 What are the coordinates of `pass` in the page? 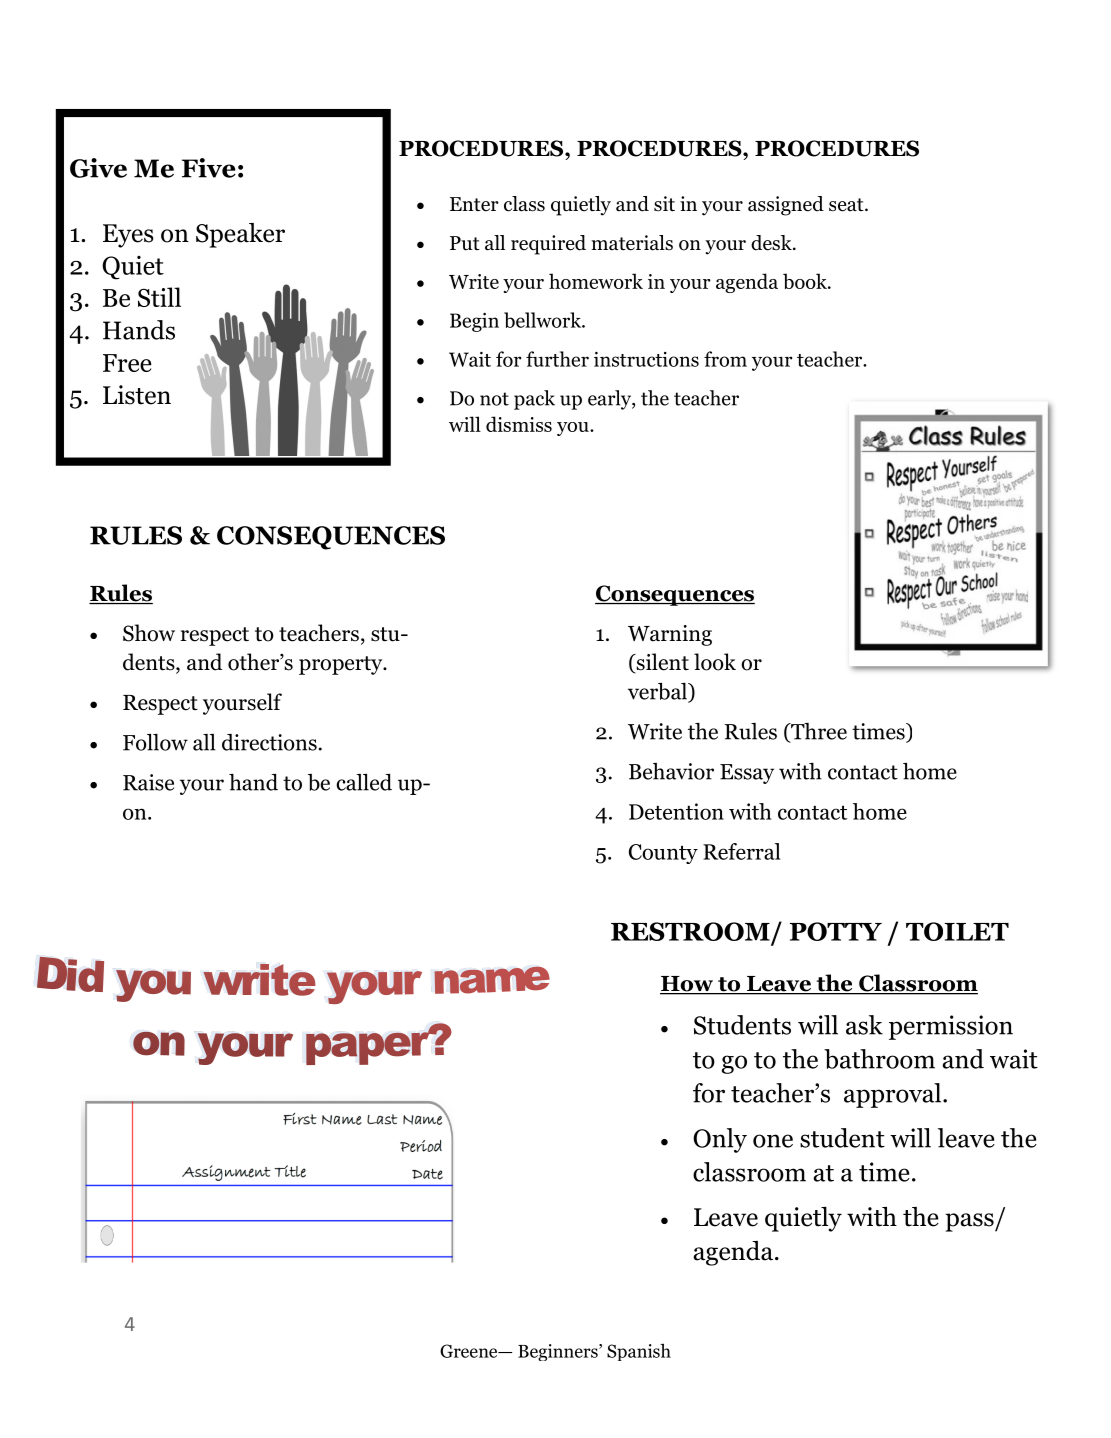 It's located at (970, 1222).
